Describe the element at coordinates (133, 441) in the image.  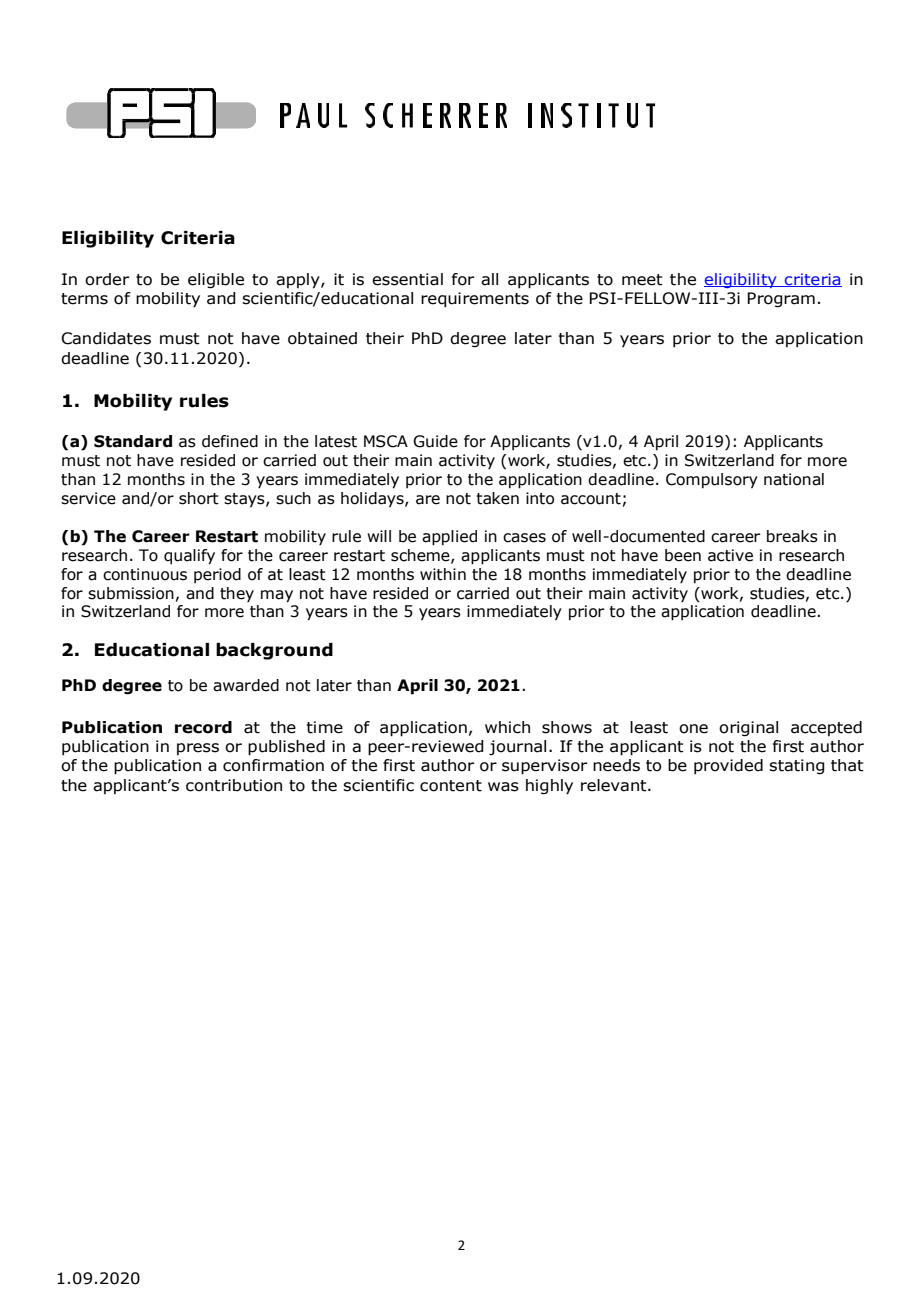
I see `Standard` at that location.
